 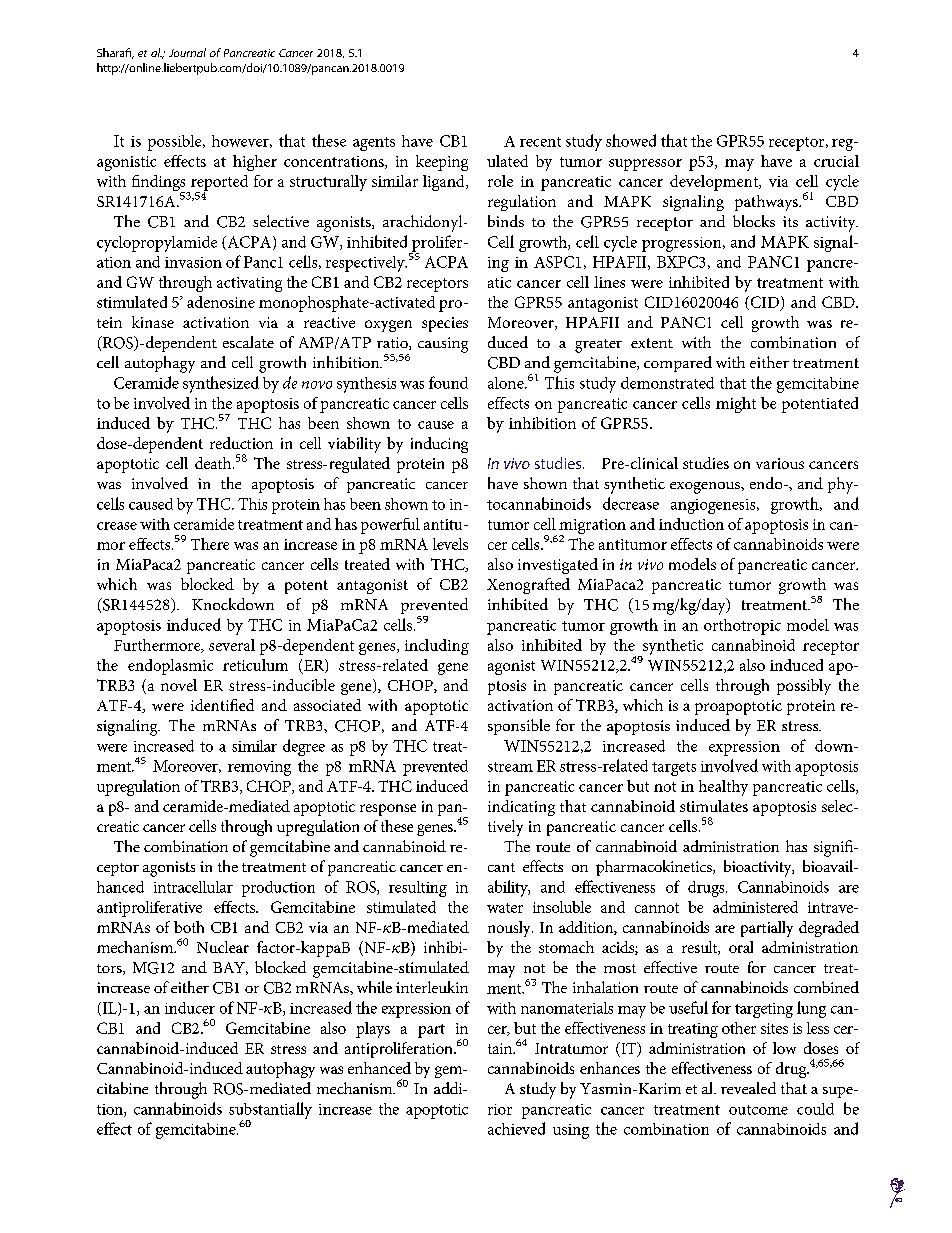 I want to click on reticulum, so click(x=255, y=665).
